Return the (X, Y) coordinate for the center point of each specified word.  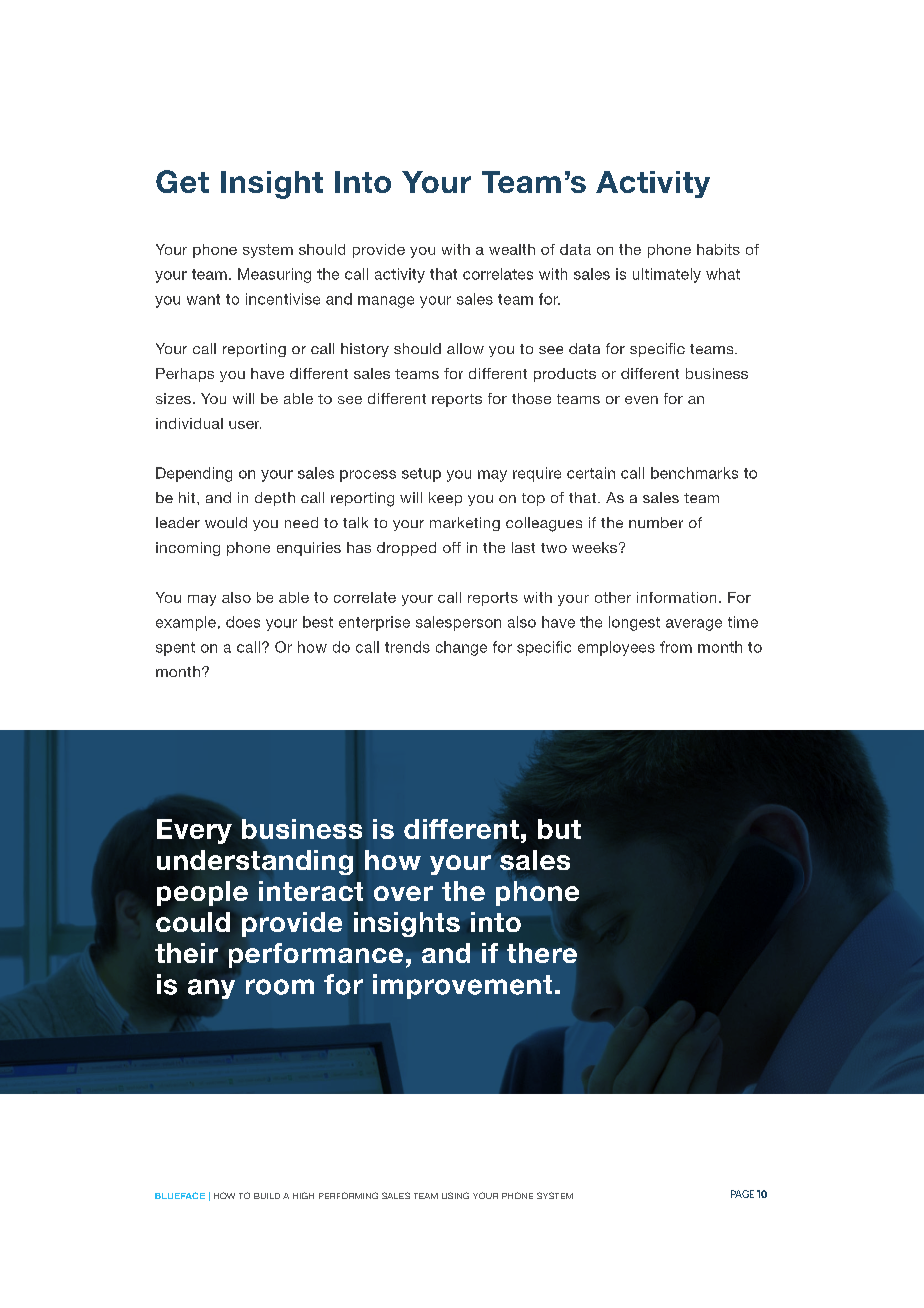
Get (182, 181)
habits (718, 249)
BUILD (267, 1196)
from (676, 647)
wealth (512, 249)
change (461, 648)
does (243, 622)
